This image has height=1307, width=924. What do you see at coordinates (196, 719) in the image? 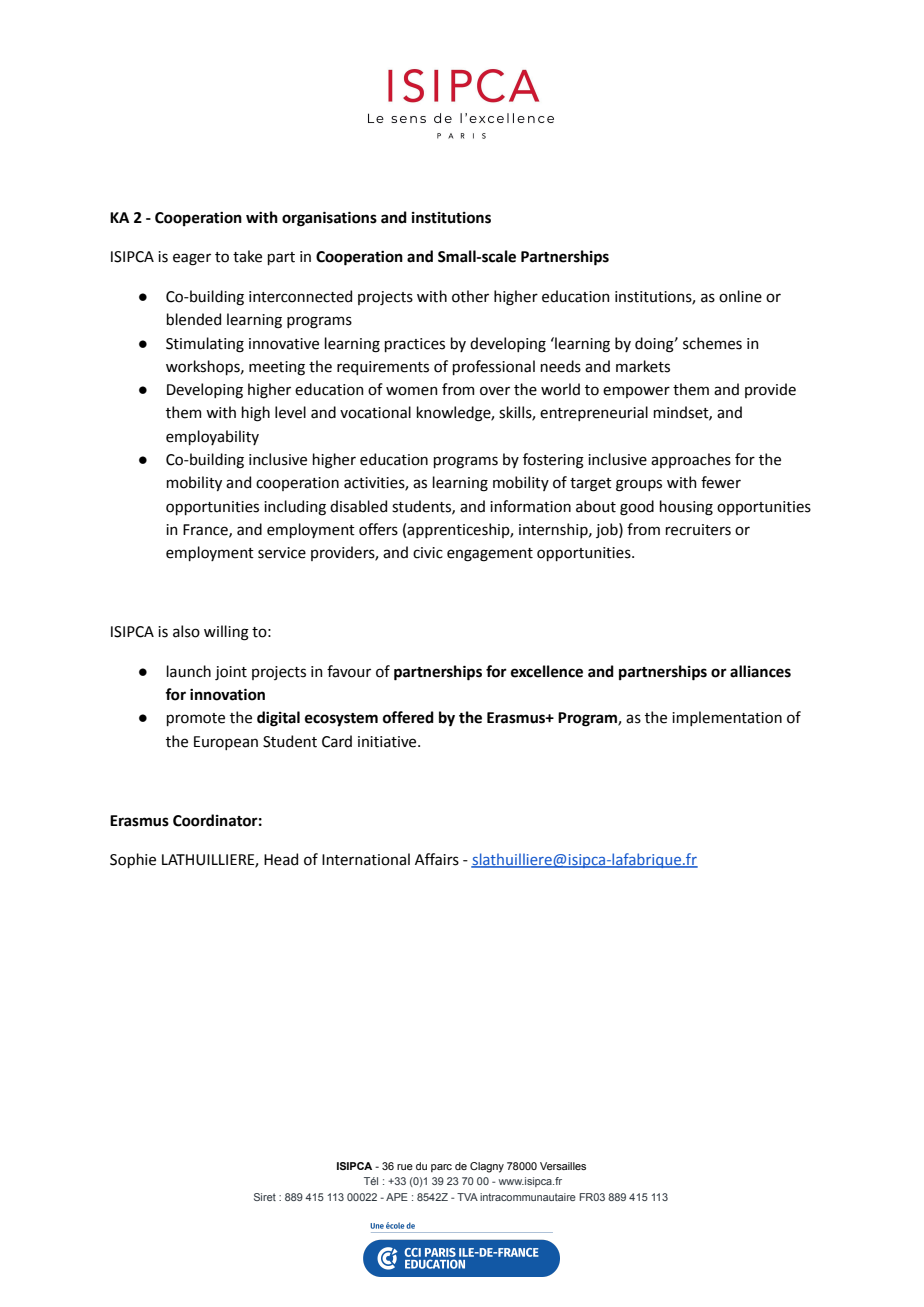
I see `promote` at bounding box center [196, 719].
